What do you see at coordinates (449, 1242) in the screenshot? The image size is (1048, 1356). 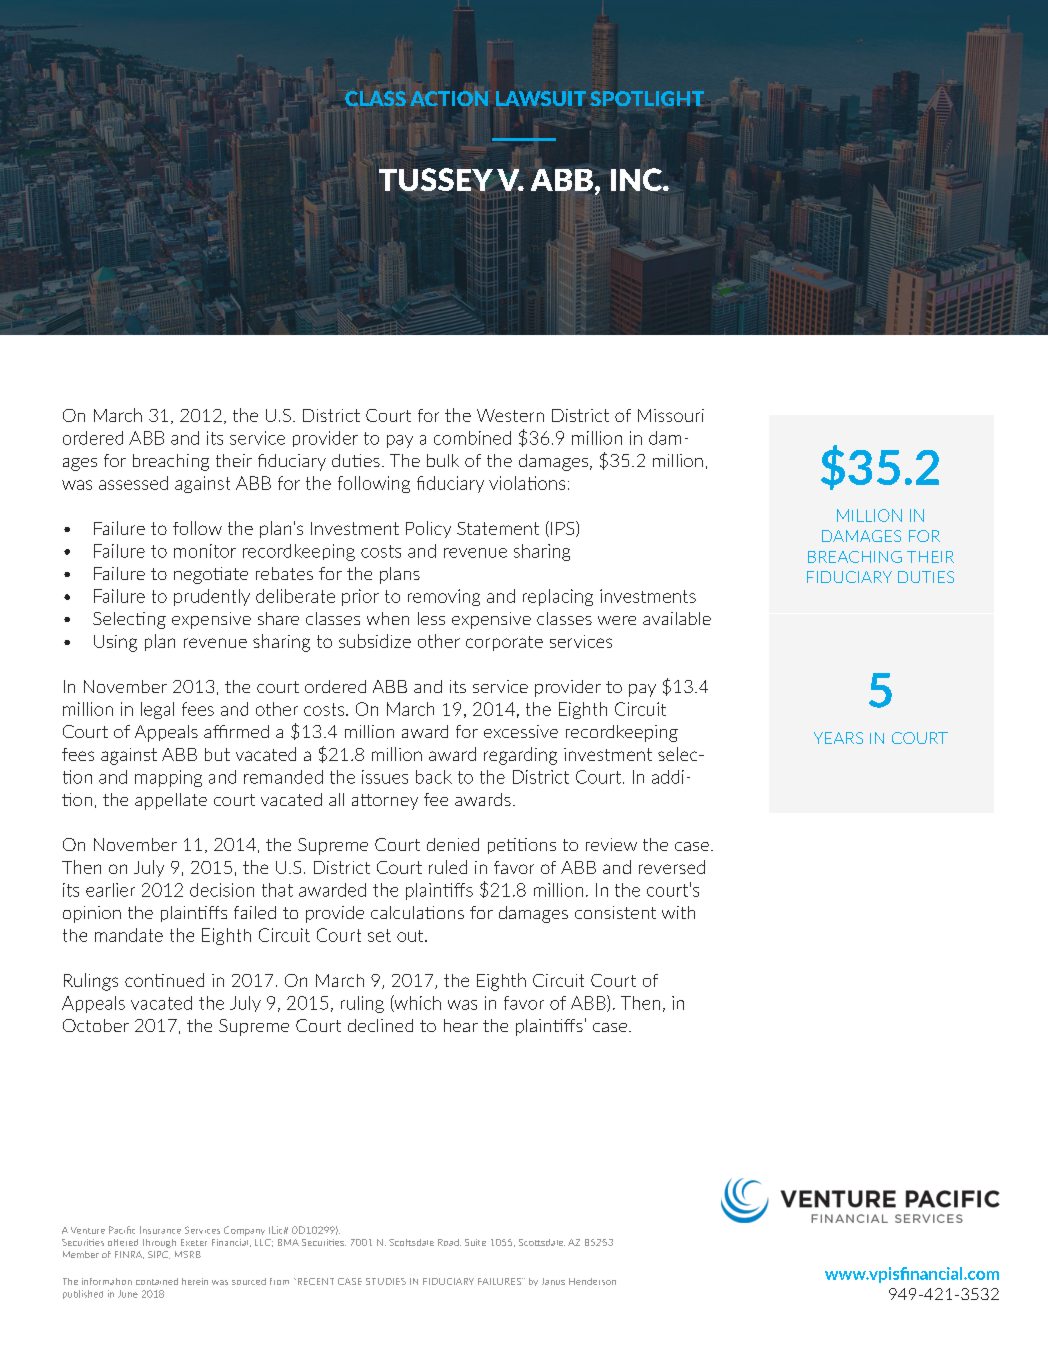 I see `Road` at bounding box center [449, 1242].
